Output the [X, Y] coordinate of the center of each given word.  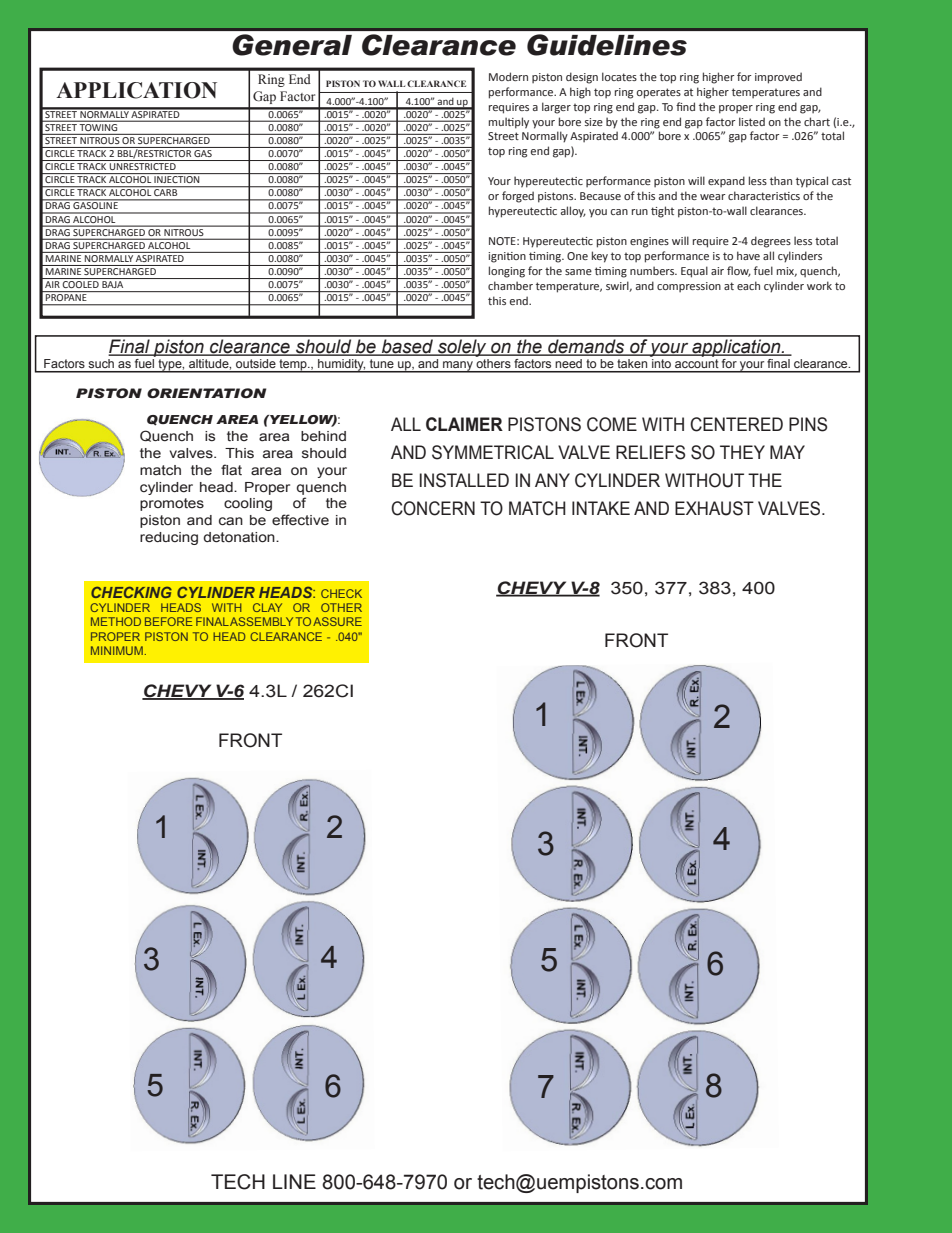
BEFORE [168, 621]
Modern [508, 76]
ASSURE [337, 621]
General [292, 45]
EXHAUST [714, 508]
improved [778, 78]
